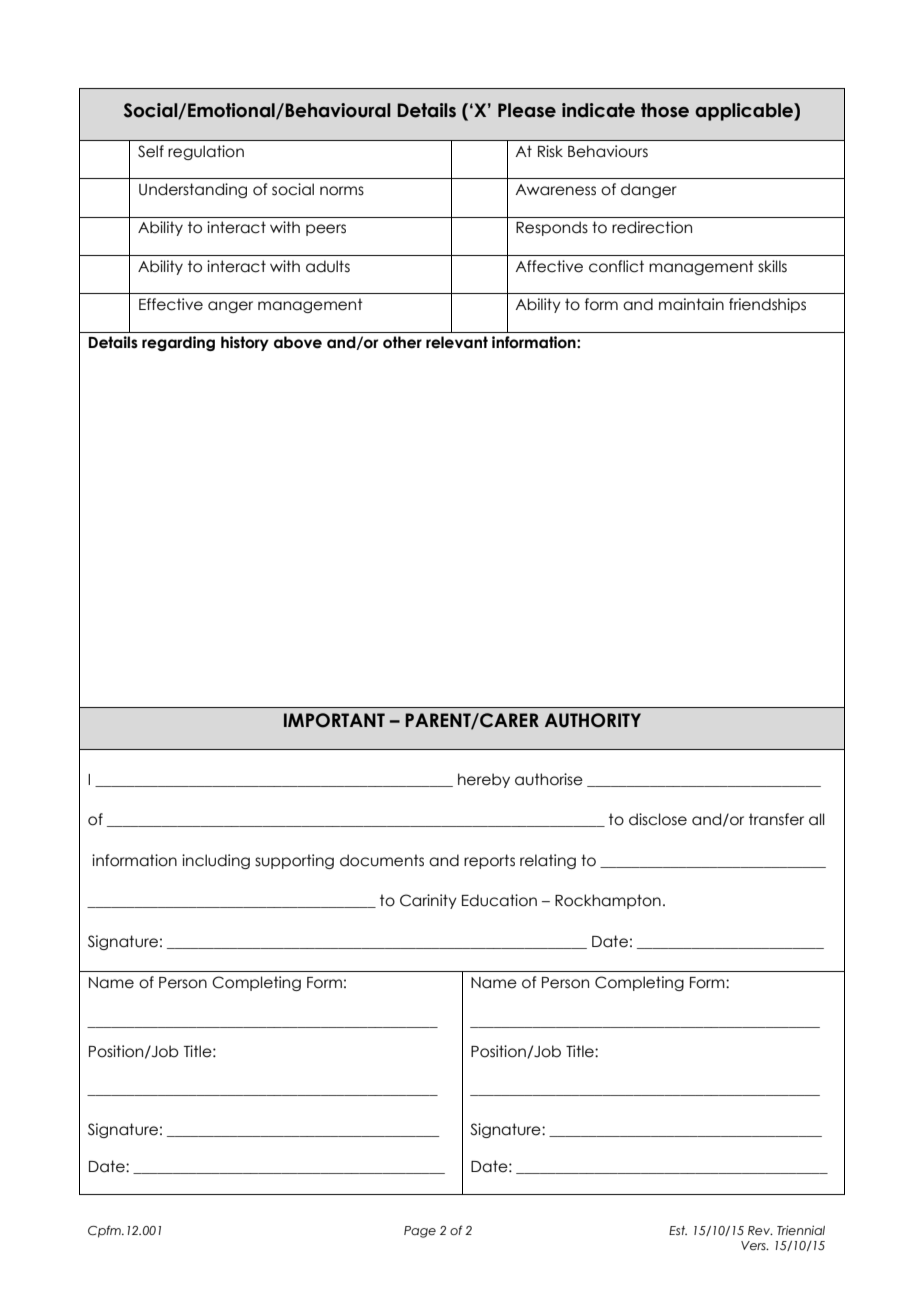 This screenshot has height=1308, width=924. I want to click on regulation, so click(206, 152).
